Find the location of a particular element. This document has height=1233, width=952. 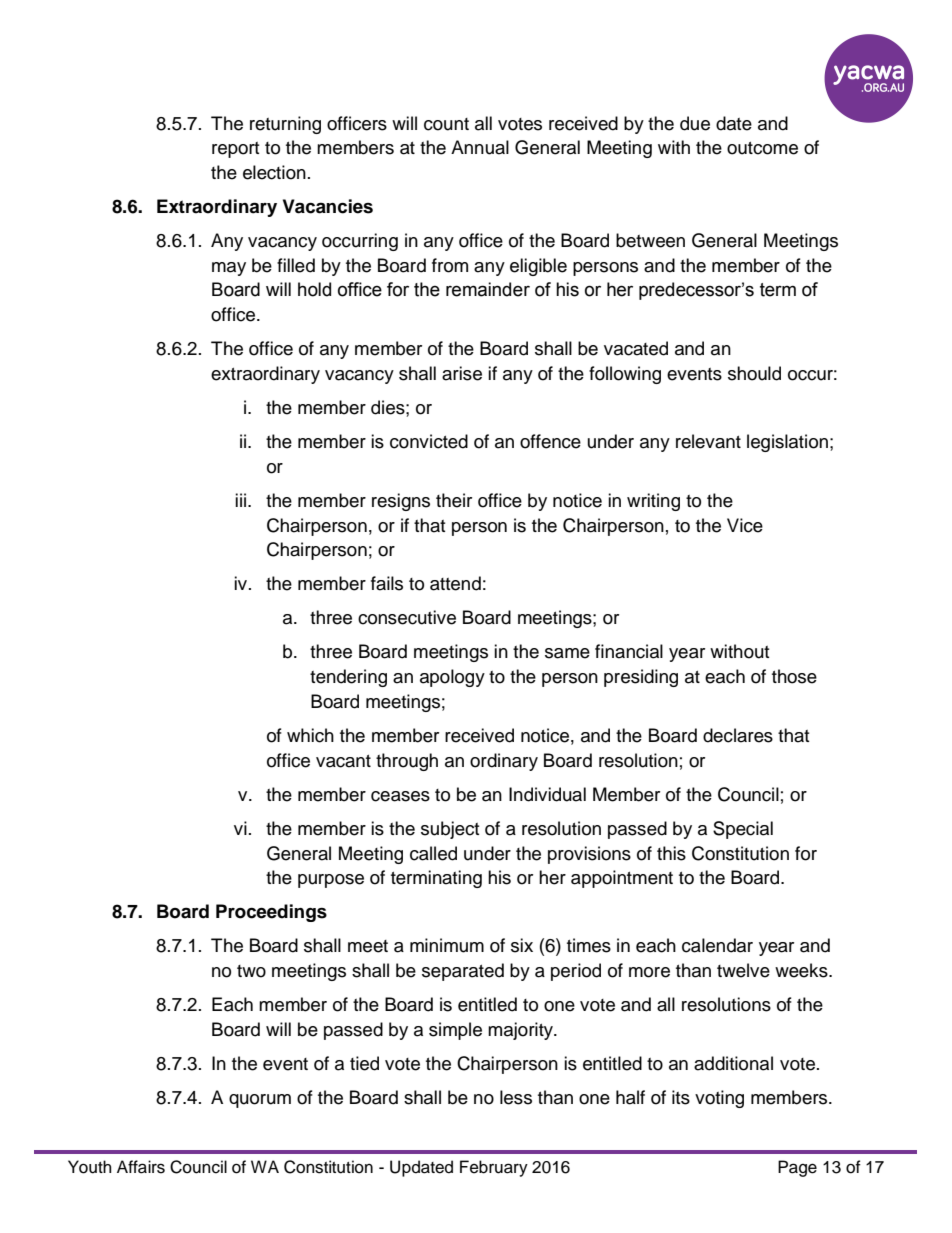

Affairs is located at coordinates (141, 1167).
